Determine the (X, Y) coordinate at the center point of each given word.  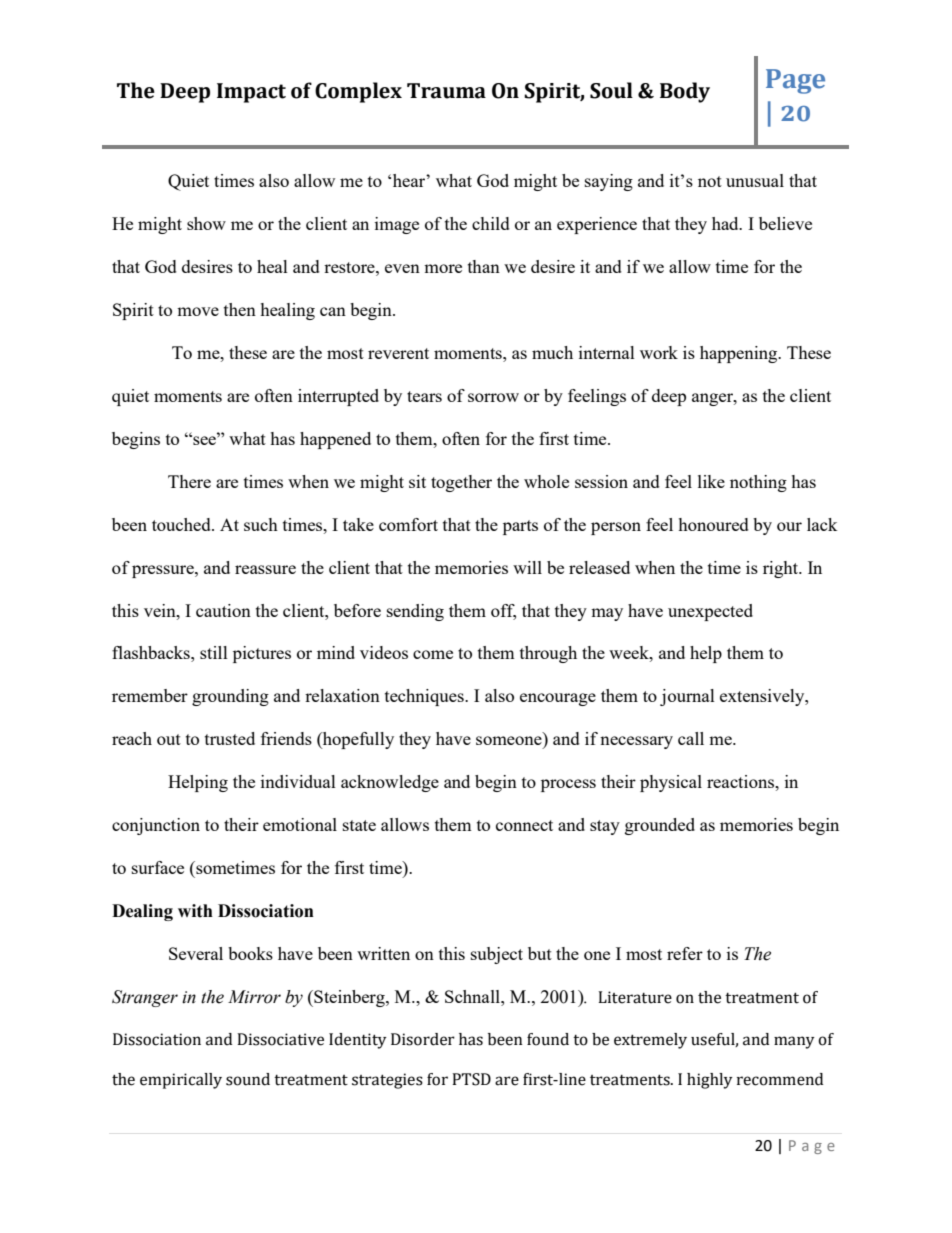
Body (685, 92)
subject (497, 955)
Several (196, 953)
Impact (251, 93)
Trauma (446, 91)
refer (685, 953)
